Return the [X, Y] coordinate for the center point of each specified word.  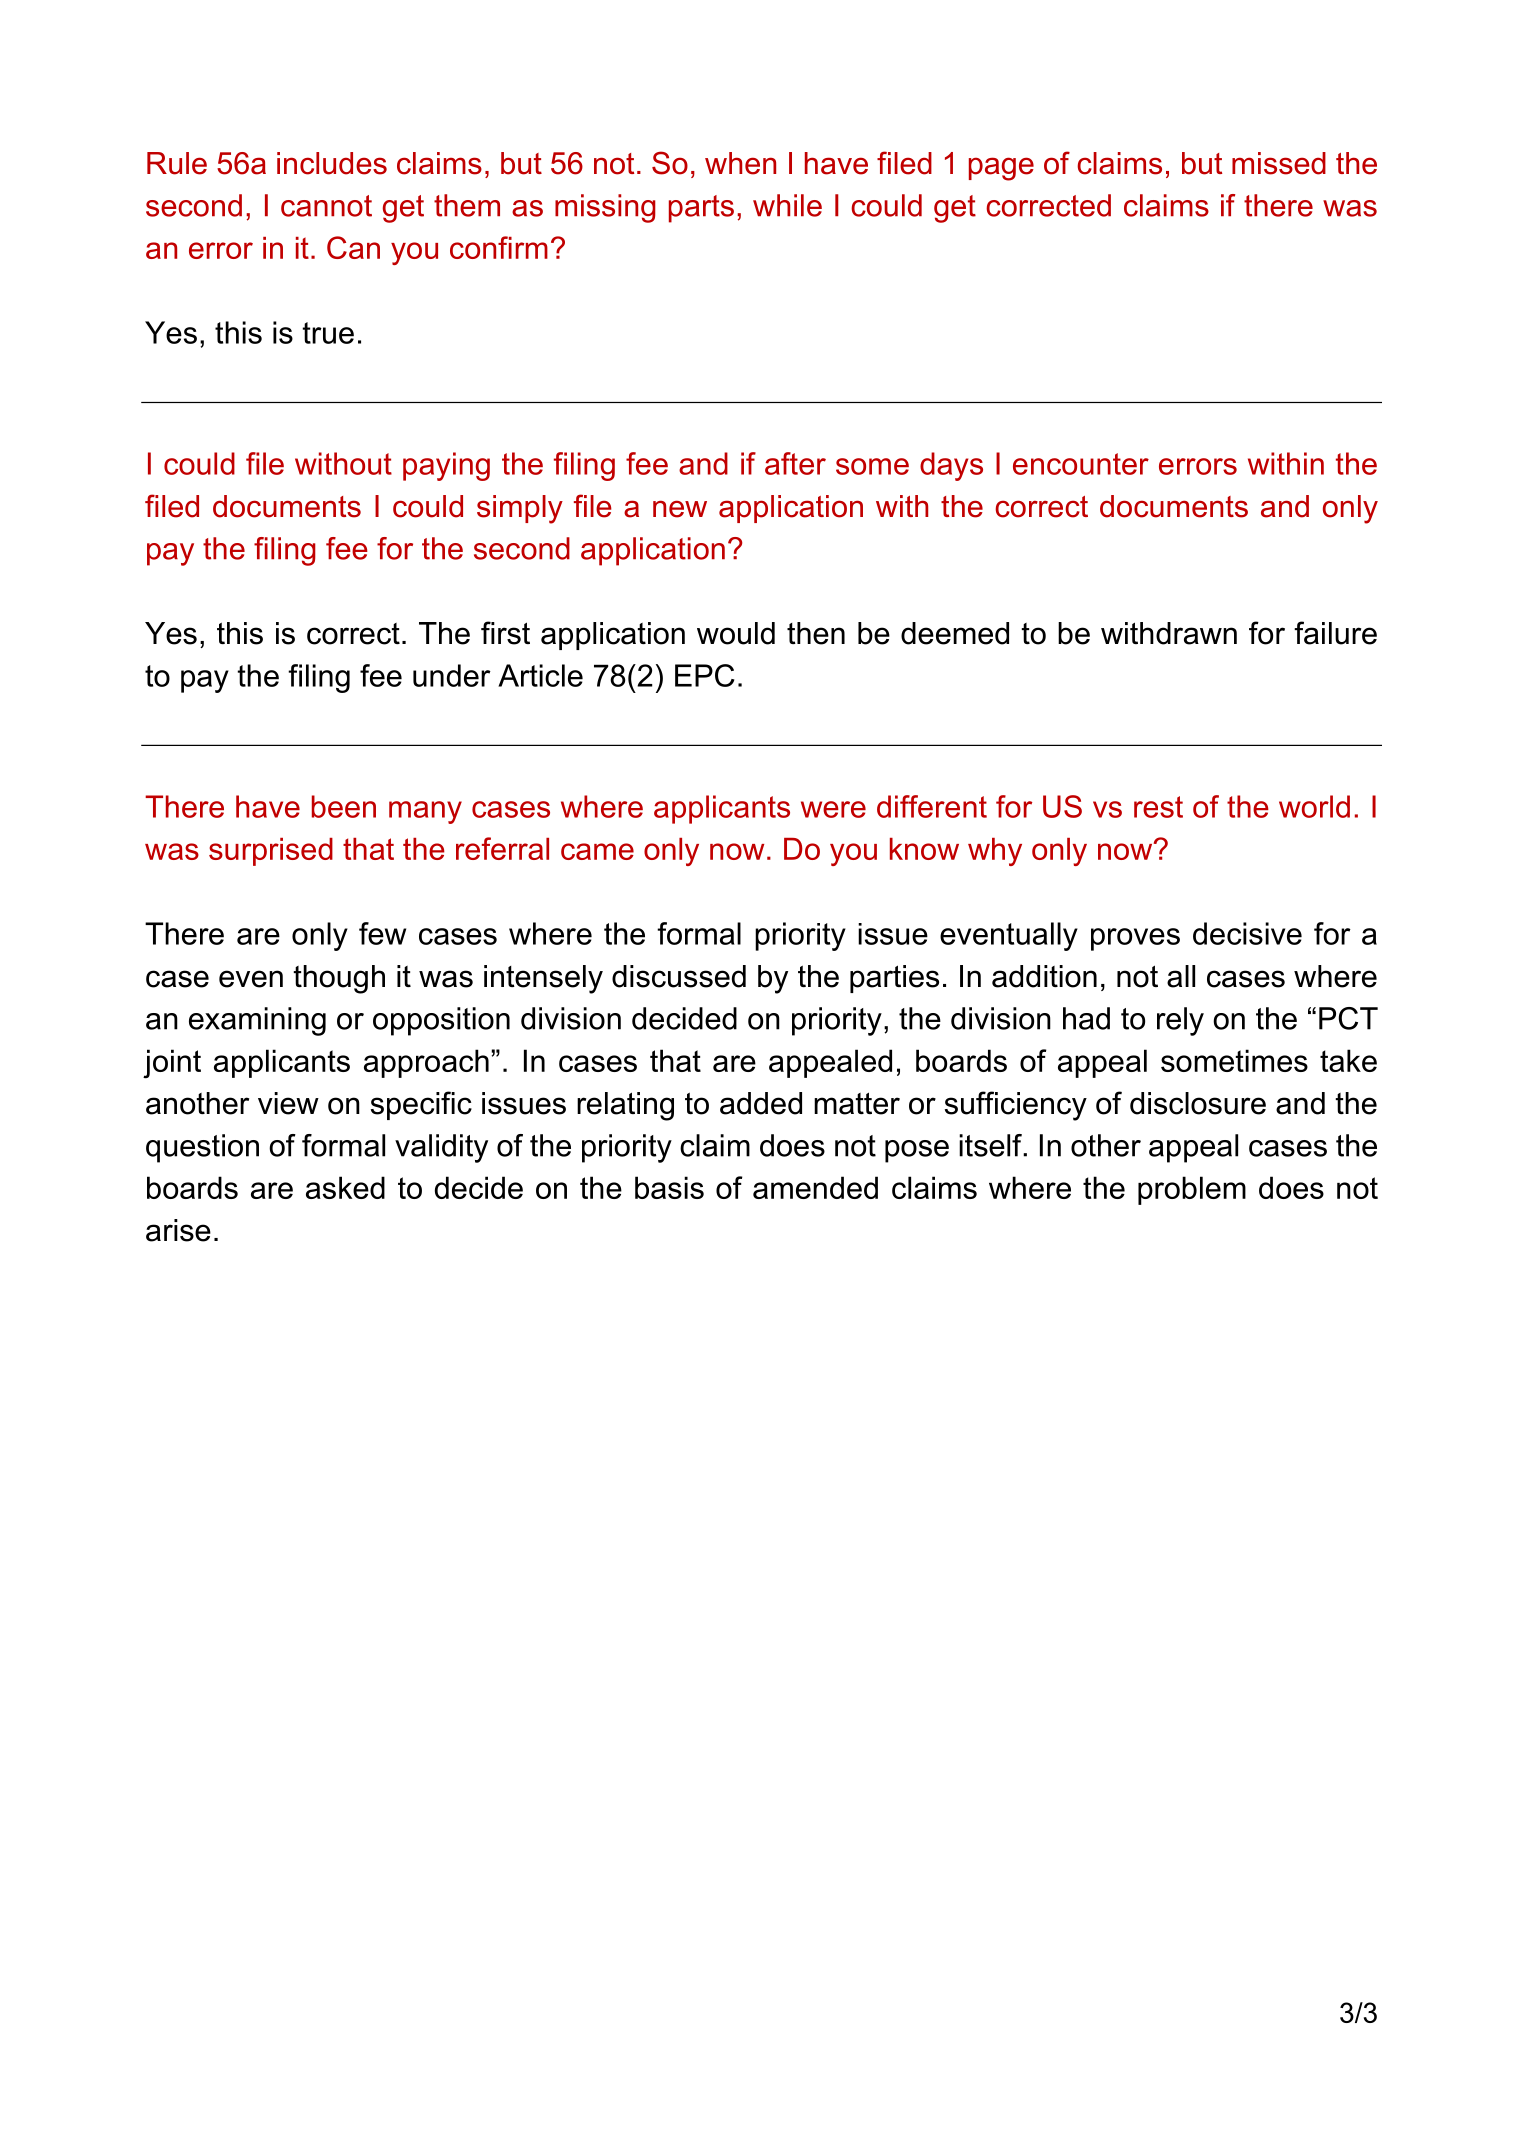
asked [345, 1187]
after [795, 463]
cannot [326, 206]
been [344, 806]
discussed [679, 976]
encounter [1081, 464]
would [736, 633]
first [505, 633]
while [787, 205]
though [339, 979]
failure [1335, 633]
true [328, 333]
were [833, 809]
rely [1180, 1021]
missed [1279, 163]
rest [1158, 807]
